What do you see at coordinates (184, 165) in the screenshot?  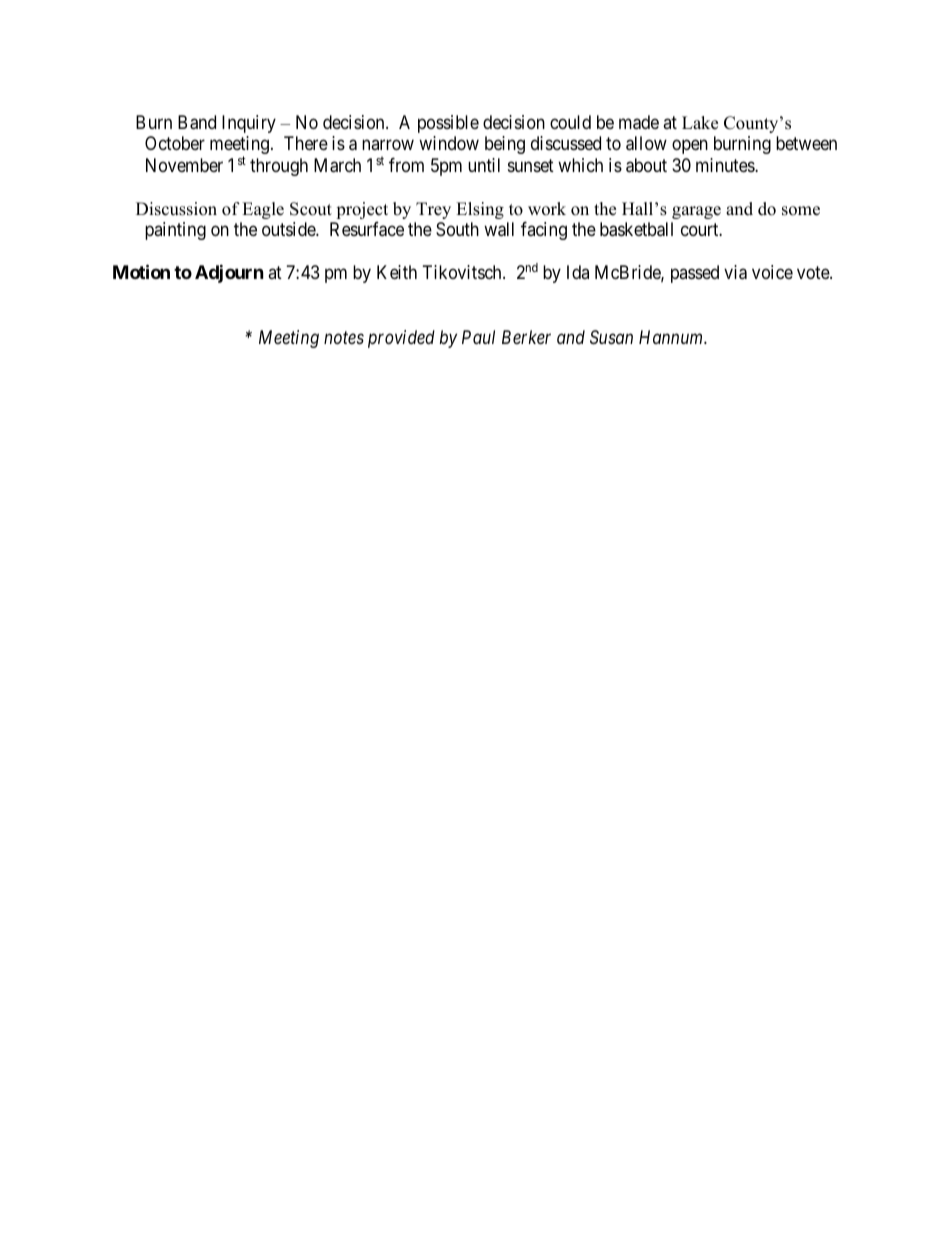 I see `November` at bounding box center [184, 165].
